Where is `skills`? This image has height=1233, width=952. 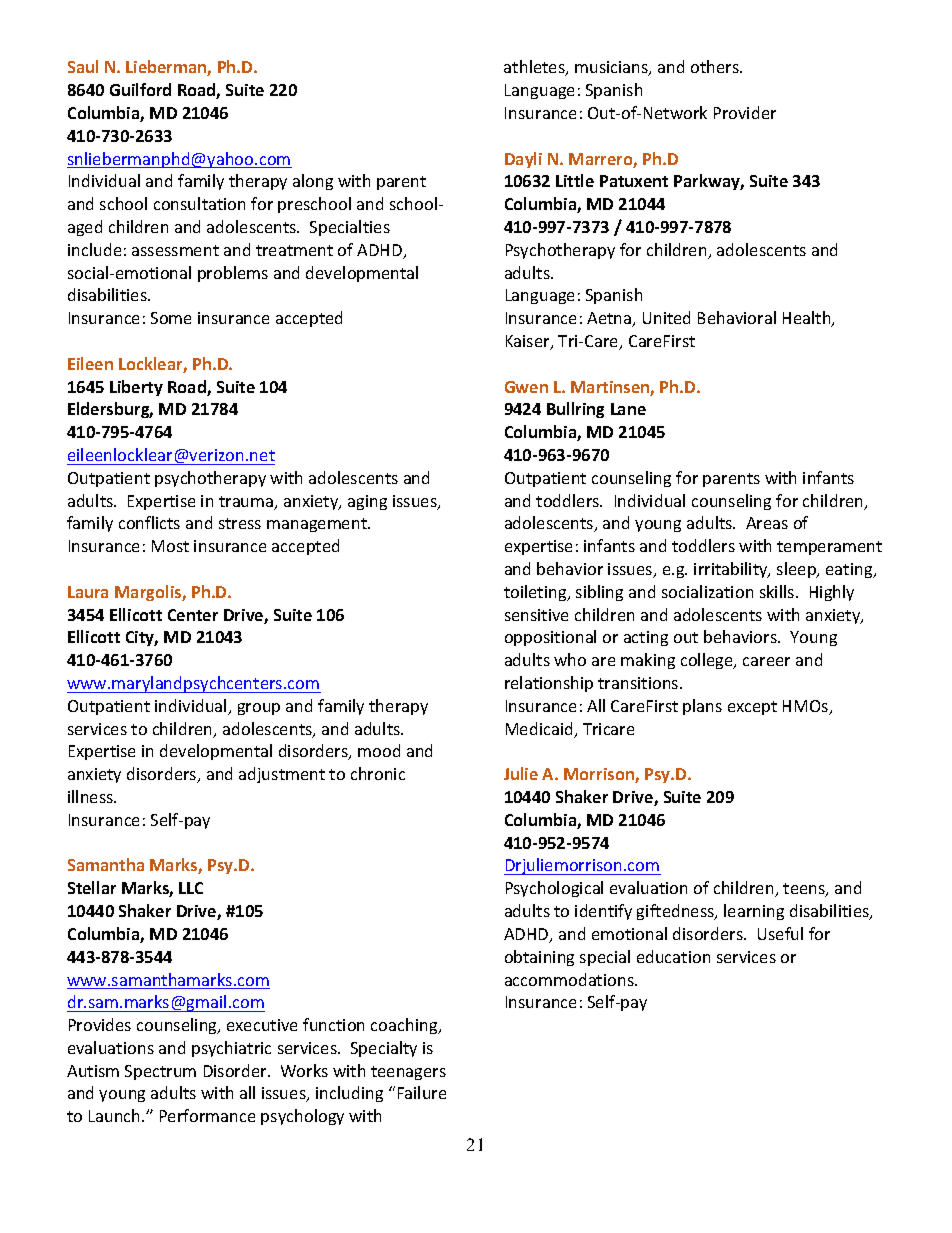 skills is located at coordinates (778, 591).
